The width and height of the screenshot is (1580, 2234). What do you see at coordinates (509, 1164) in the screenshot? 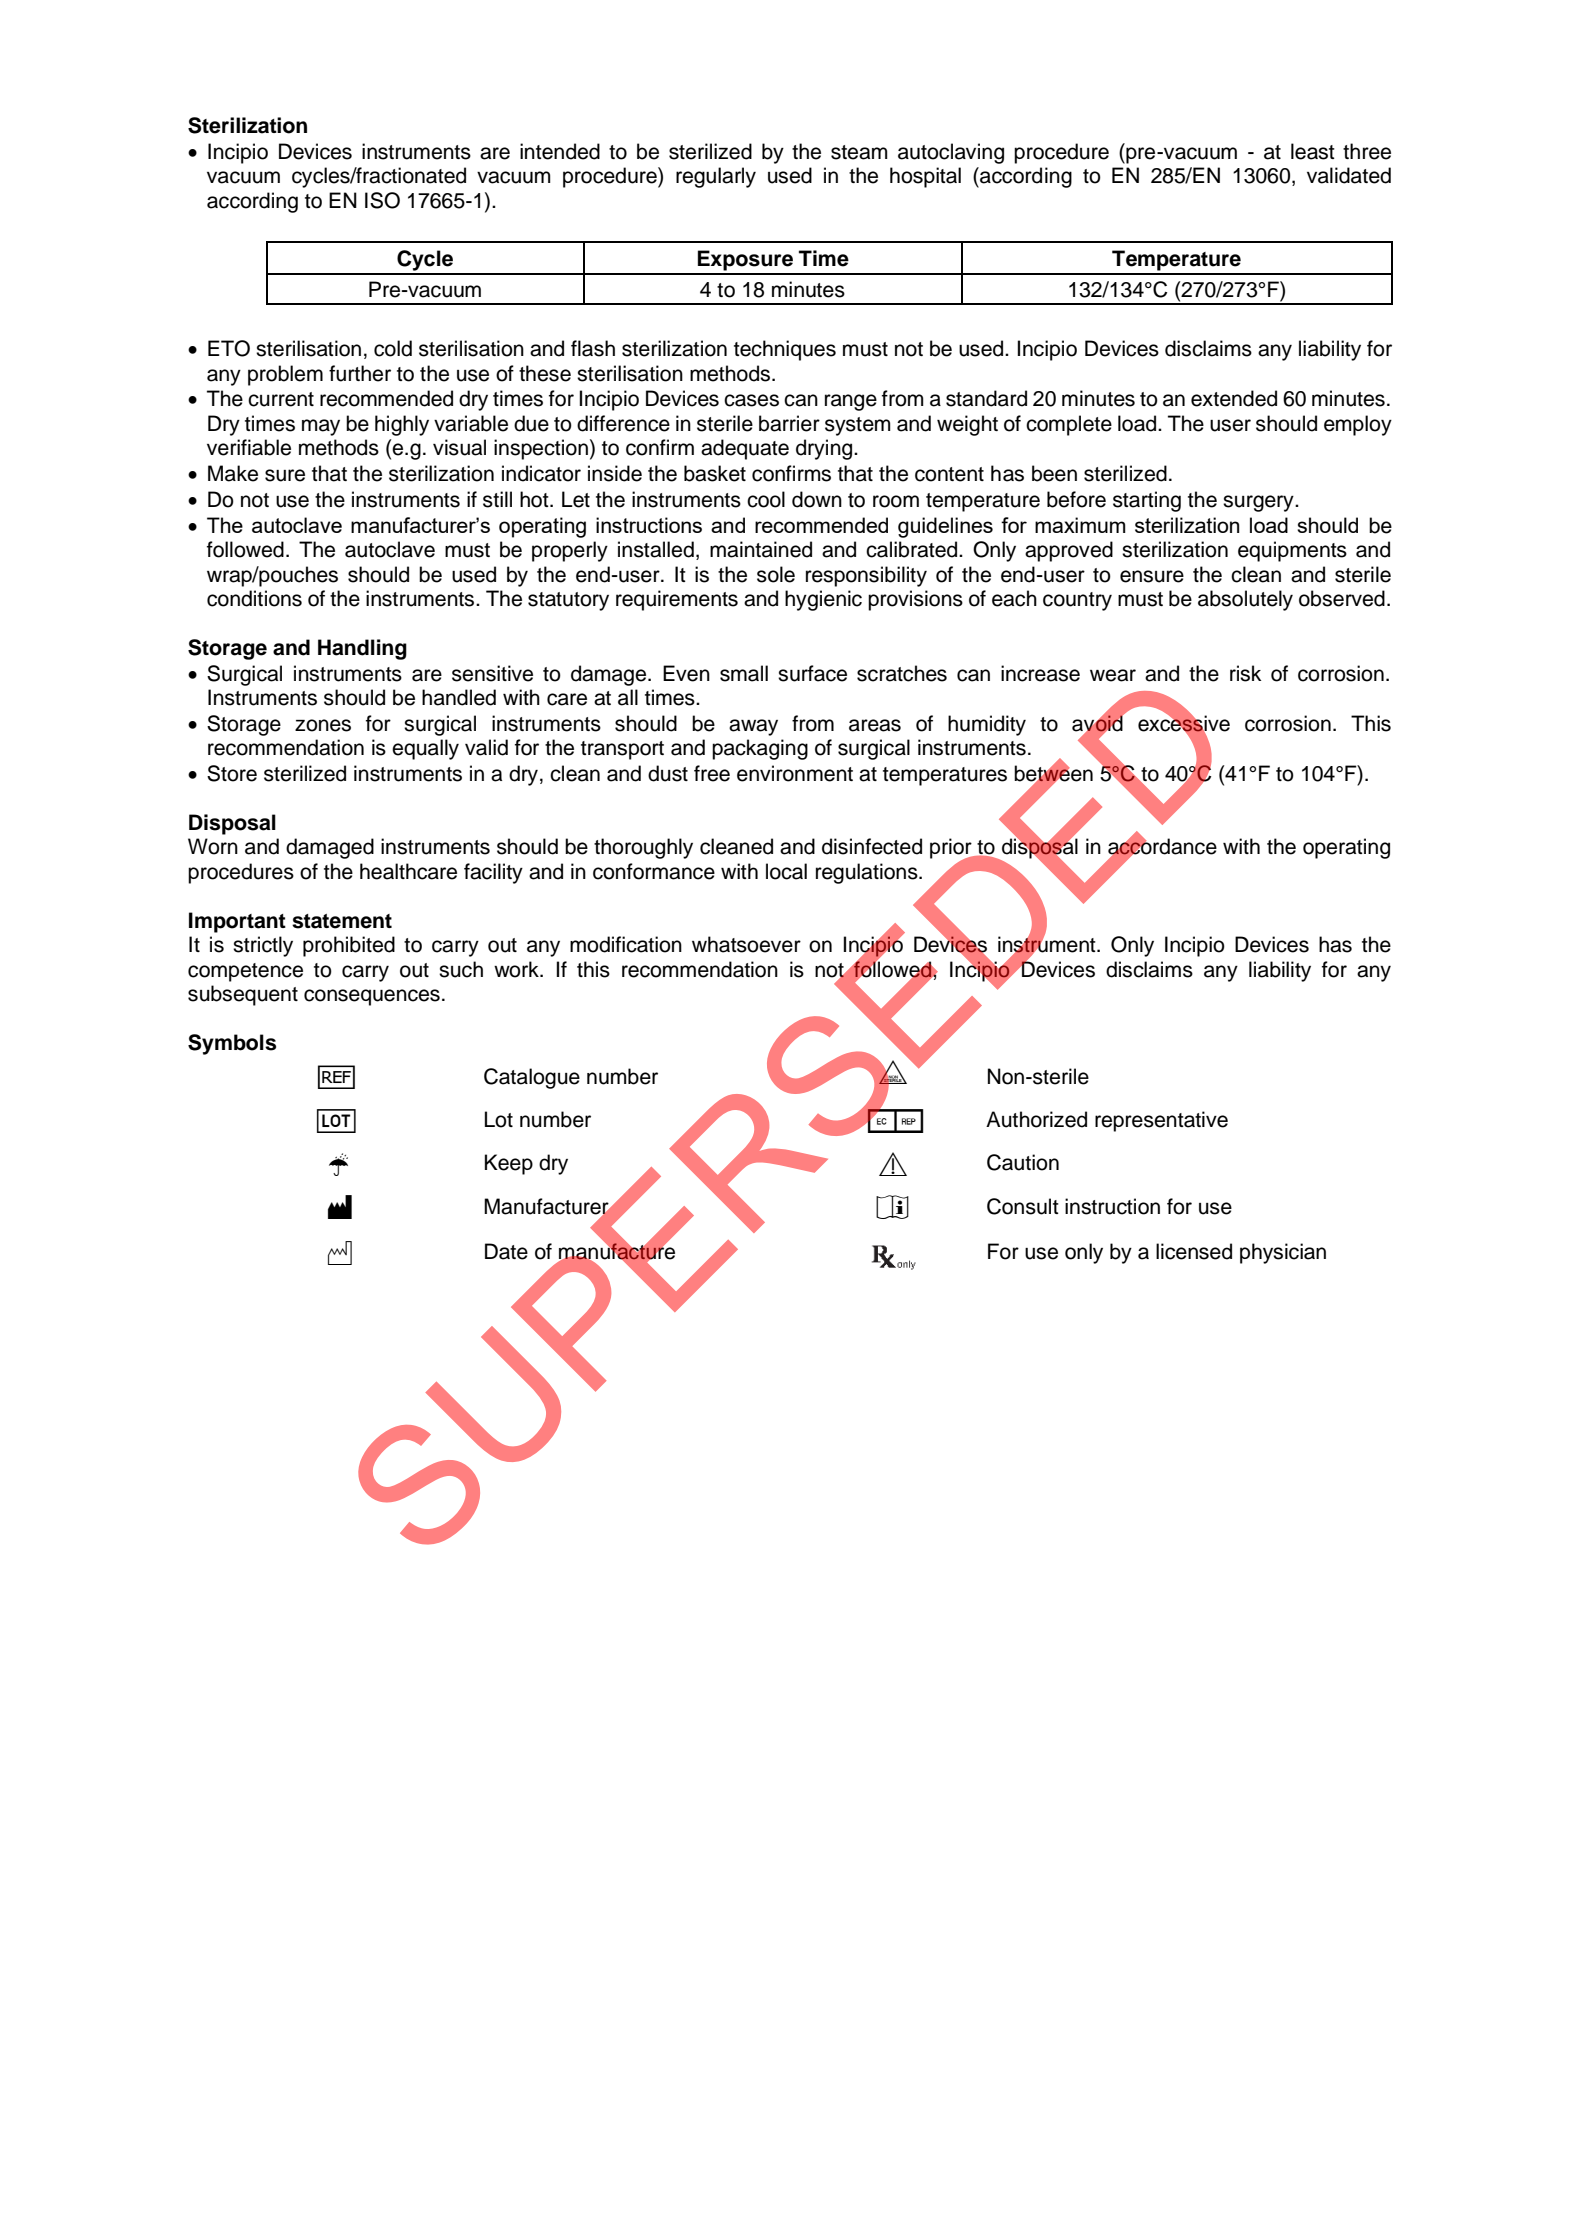
I see `Keep` at bounding box center [509, 1164].
